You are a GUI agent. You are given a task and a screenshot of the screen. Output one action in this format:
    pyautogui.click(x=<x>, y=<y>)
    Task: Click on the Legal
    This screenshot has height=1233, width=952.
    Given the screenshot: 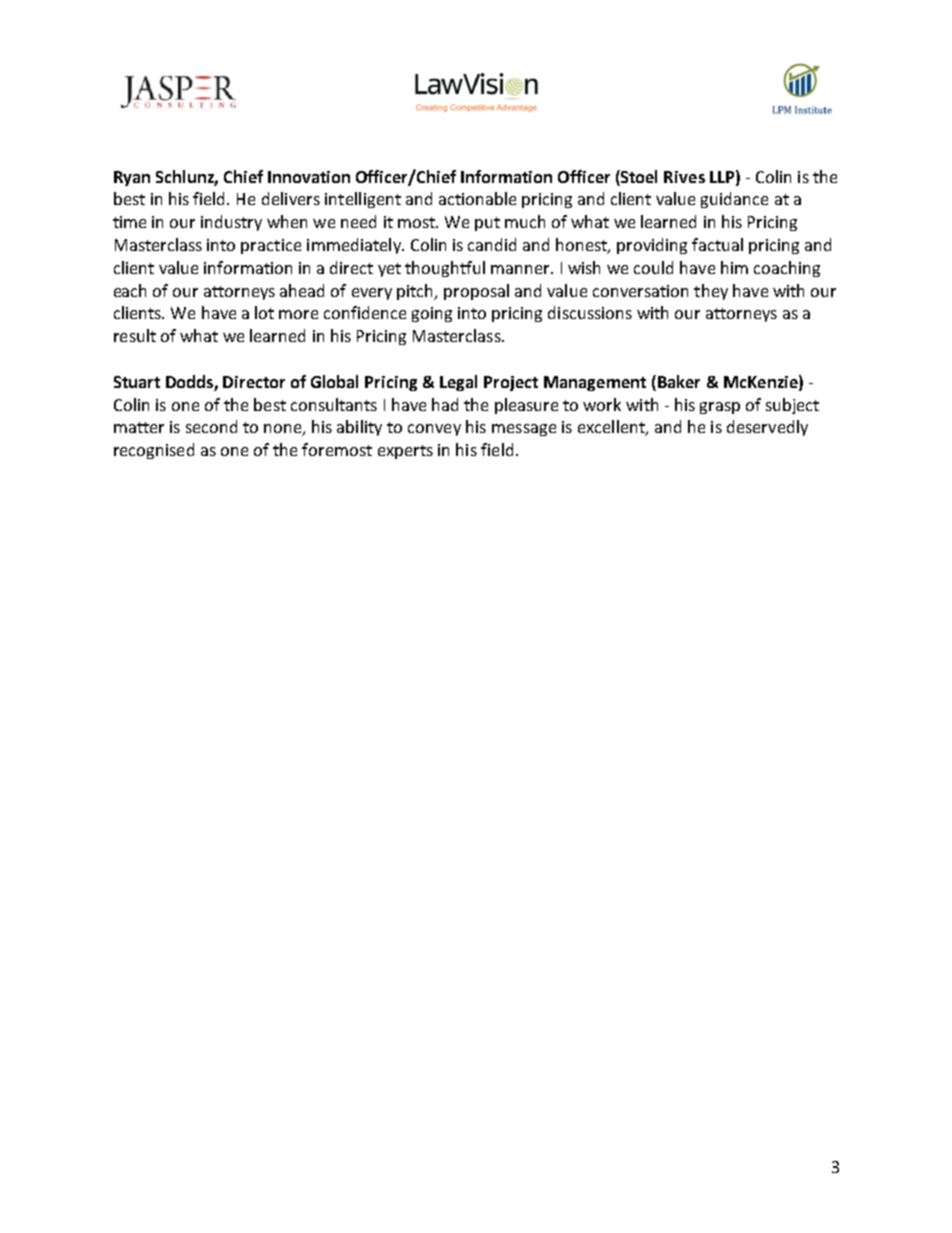 What is the action you would take?
    pyautogui.click(x=458, y=383)
